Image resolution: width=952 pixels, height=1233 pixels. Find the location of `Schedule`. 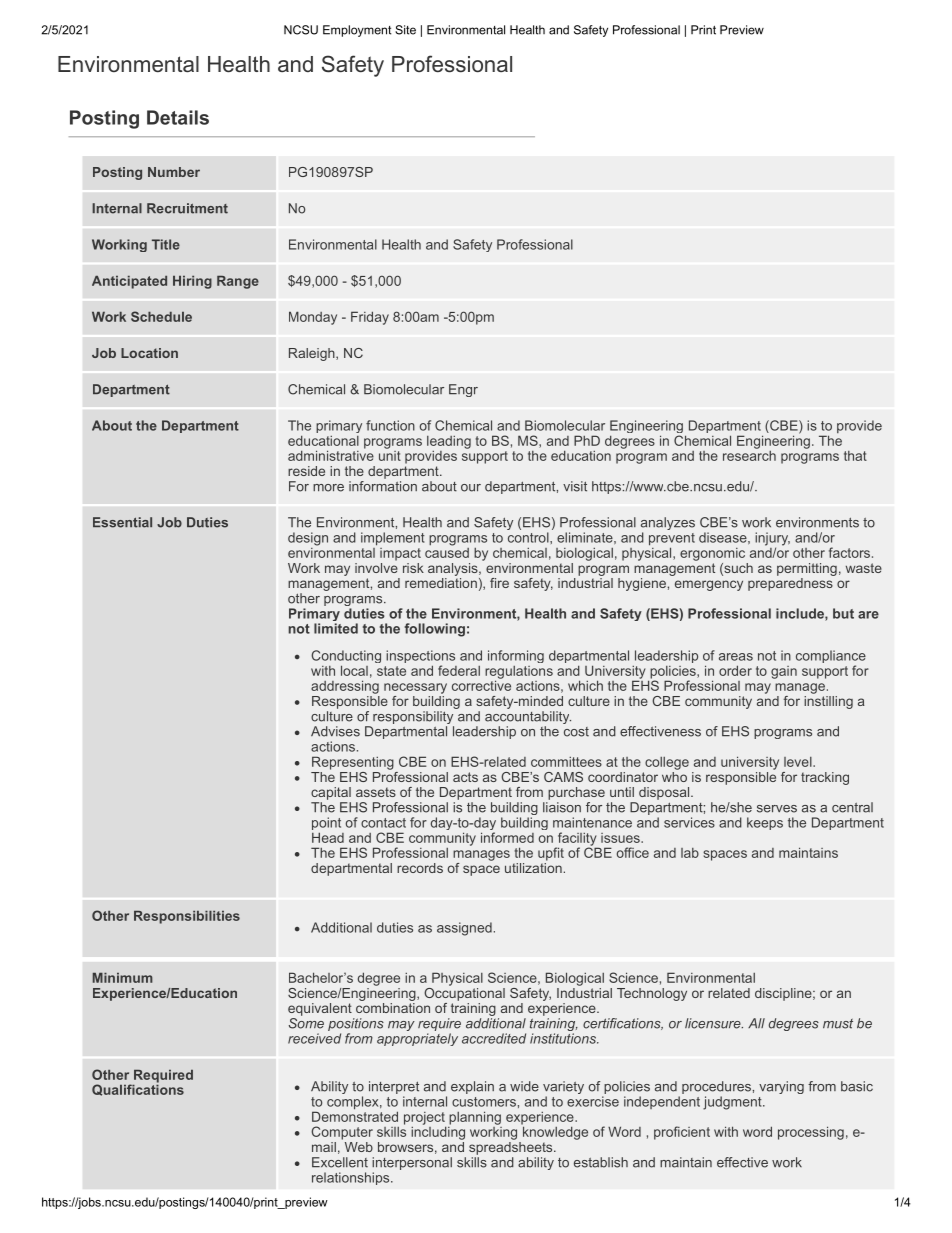

Schedule is located at coordinates (161, 316).
